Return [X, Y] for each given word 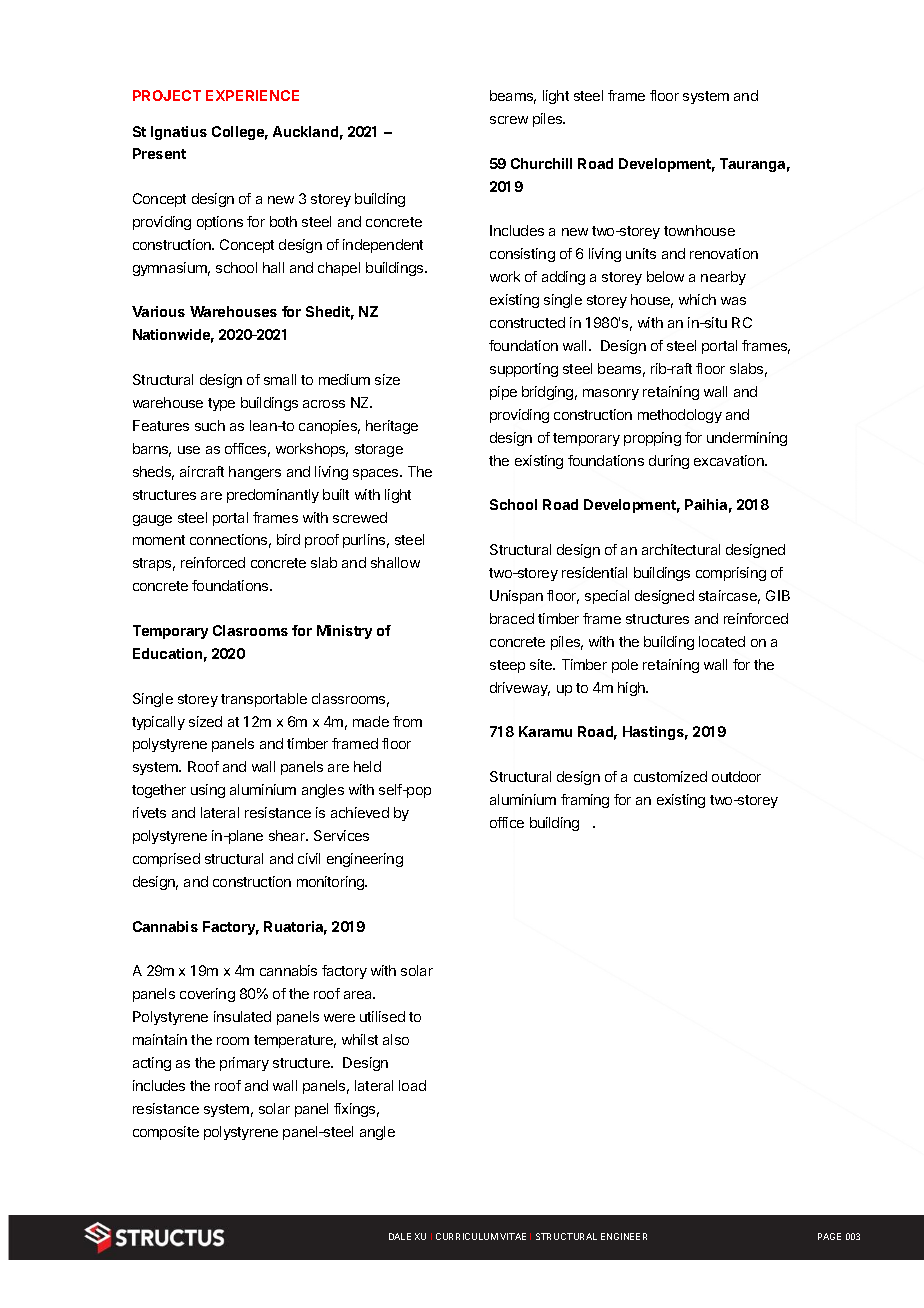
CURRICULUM [467, 1236]
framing [585, 801]
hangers [255, 473]
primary [244, 1064]
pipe [503, 393]
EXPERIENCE [252, 95]
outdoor [736, 776]
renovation [724, 253]
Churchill [541, 163]
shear [288, 835]
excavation [730, 460]
